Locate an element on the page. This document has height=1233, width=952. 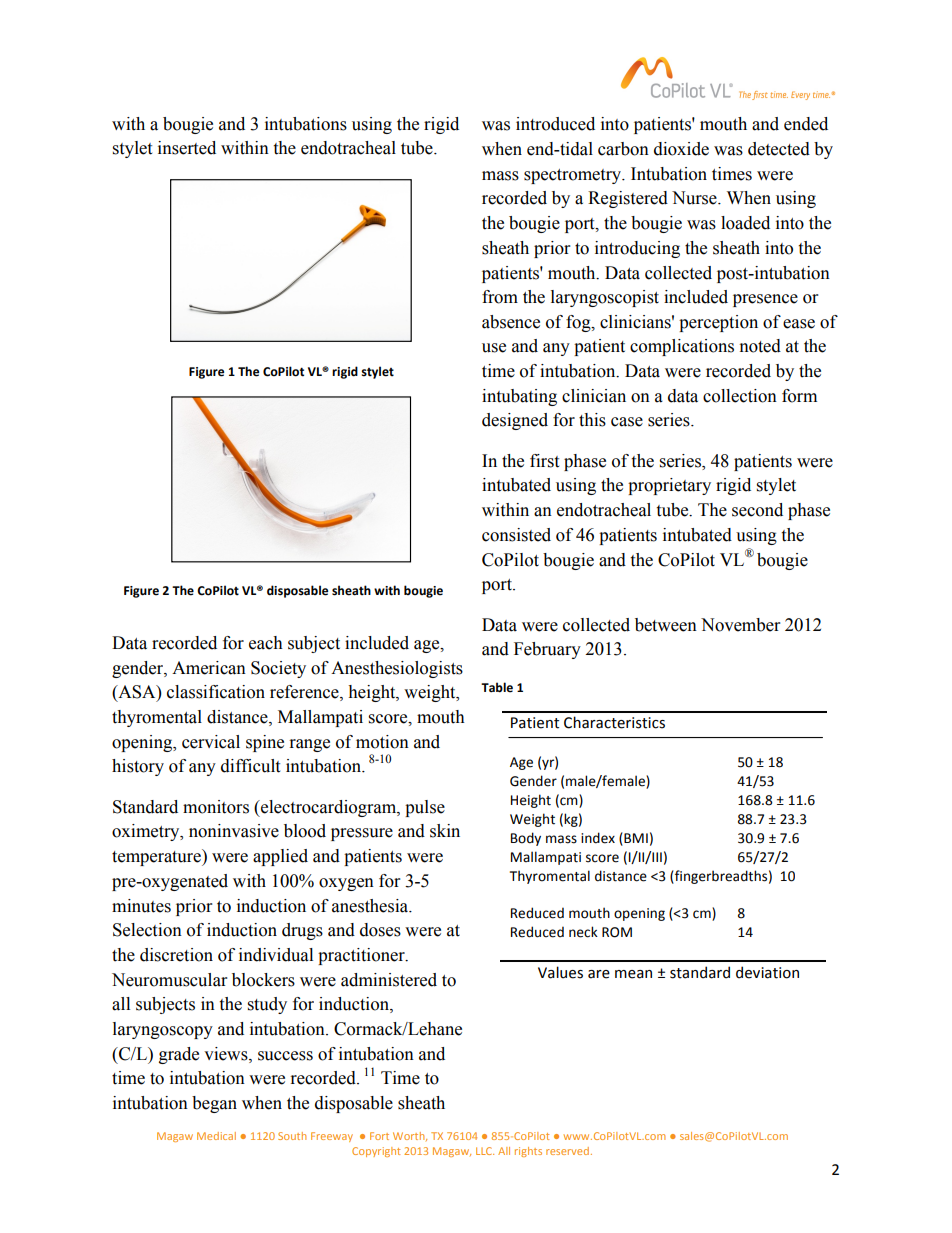
introduced is located at coordinates (555, 124).
